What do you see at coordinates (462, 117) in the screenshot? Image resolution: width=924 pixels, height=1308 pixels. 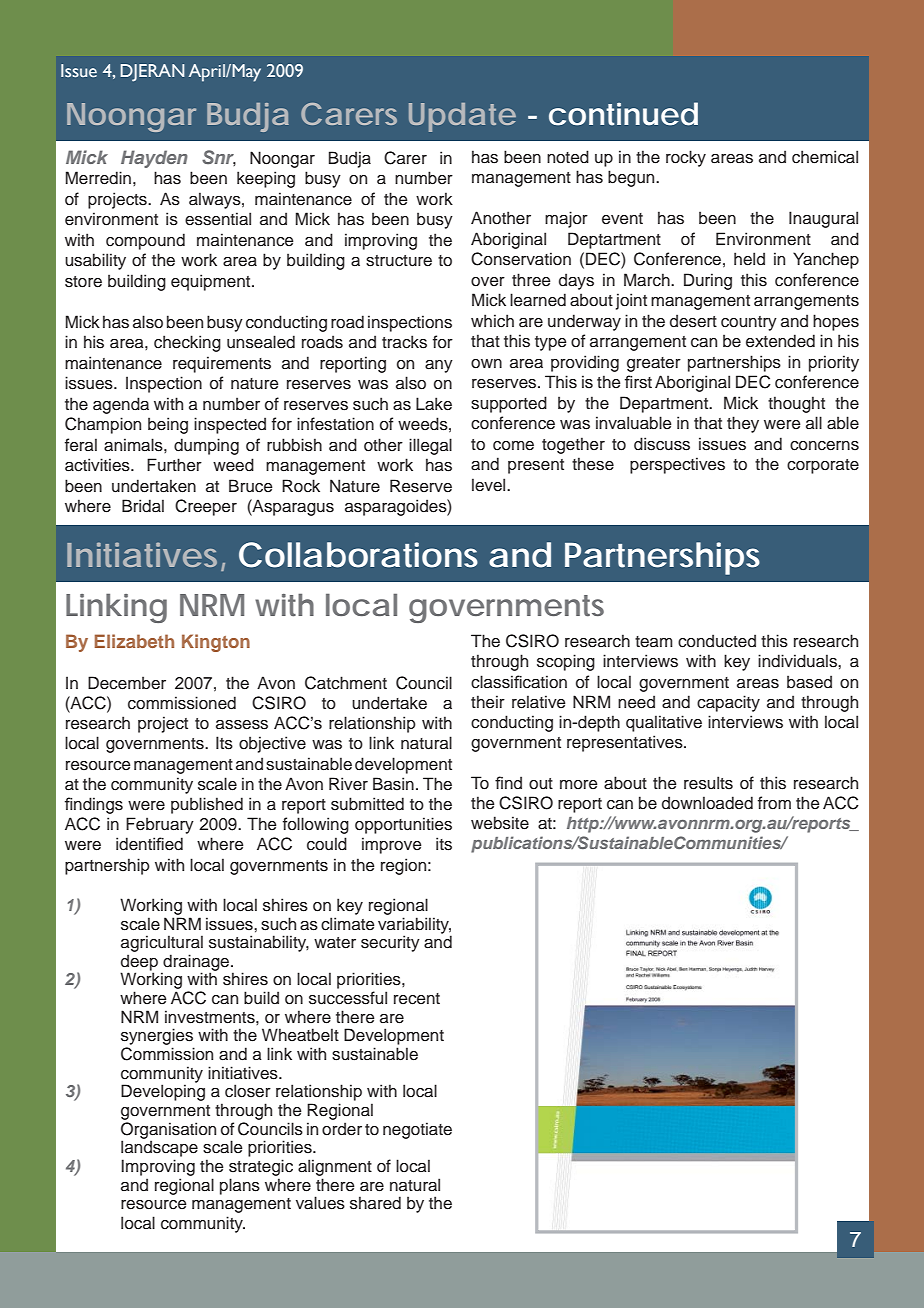 I see `Update` at bounding box center [462, 117].
